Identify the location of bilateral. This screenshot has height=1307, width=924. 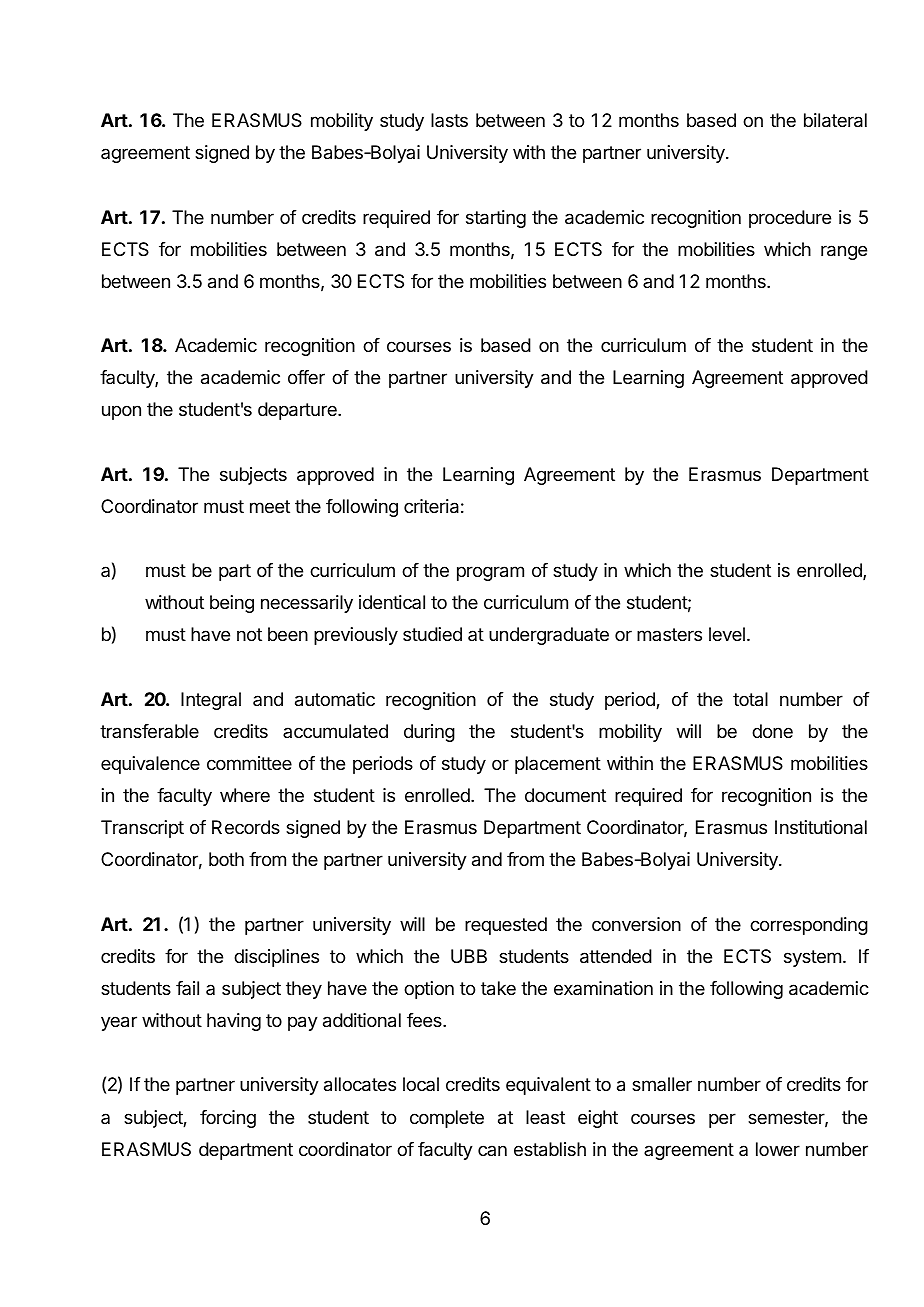
(835, 120).
